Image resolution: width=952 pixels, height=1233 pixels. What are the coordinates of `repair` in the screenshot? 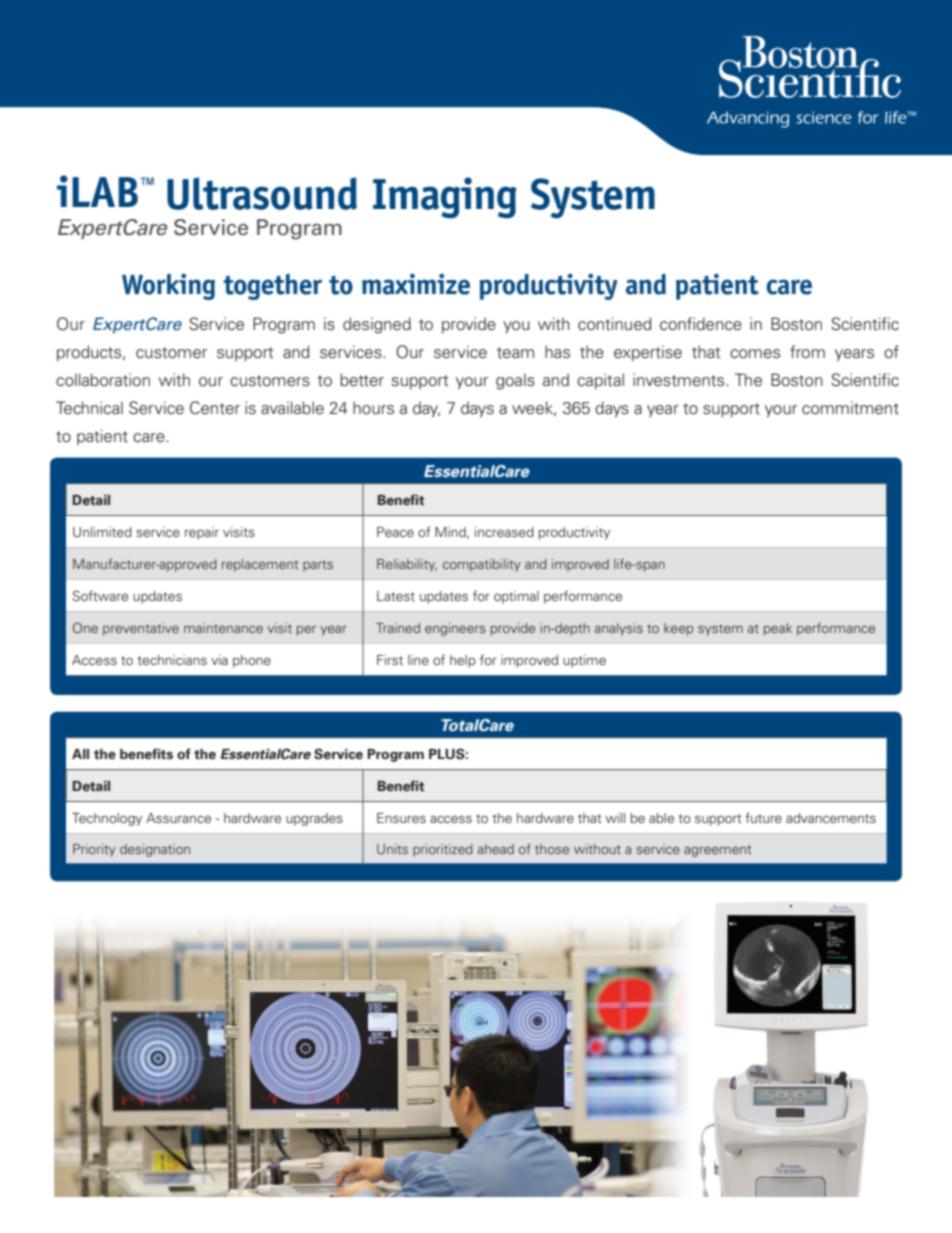 It's located at (202, 533).
